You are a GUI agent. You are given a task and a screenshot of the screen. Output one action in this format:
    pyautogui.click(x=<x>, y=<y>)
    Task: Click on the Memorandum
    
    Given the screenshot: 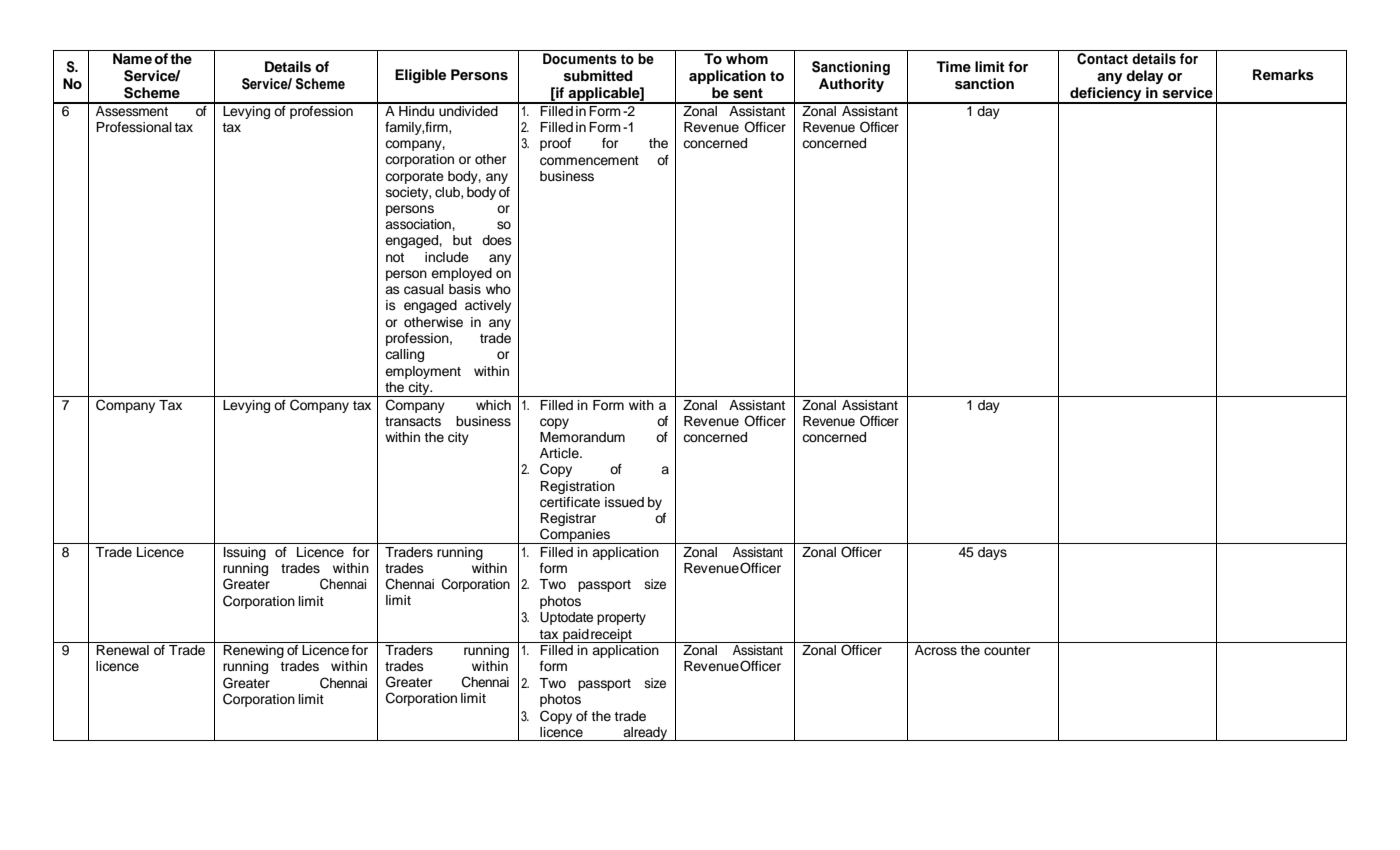 What is the action you would take?
    pyautogui.click(x=582, y=437)
